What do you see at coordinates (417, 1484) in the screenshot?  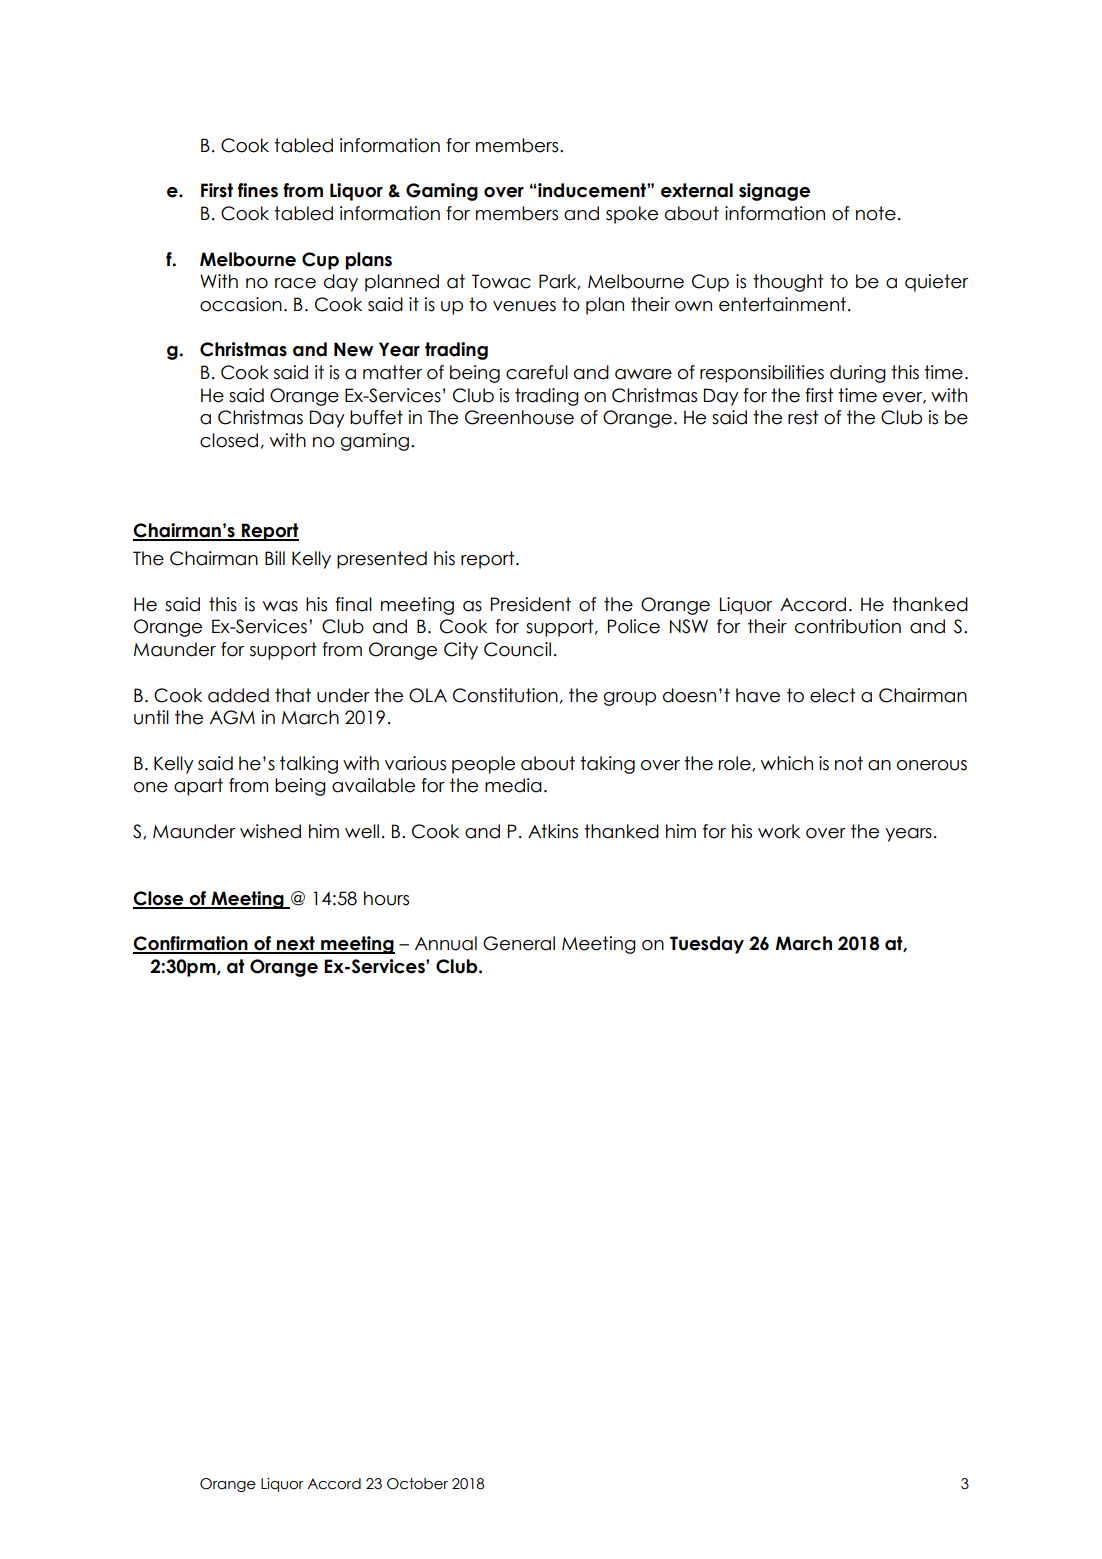 I see `October` at bounding box center [417, 1484].
